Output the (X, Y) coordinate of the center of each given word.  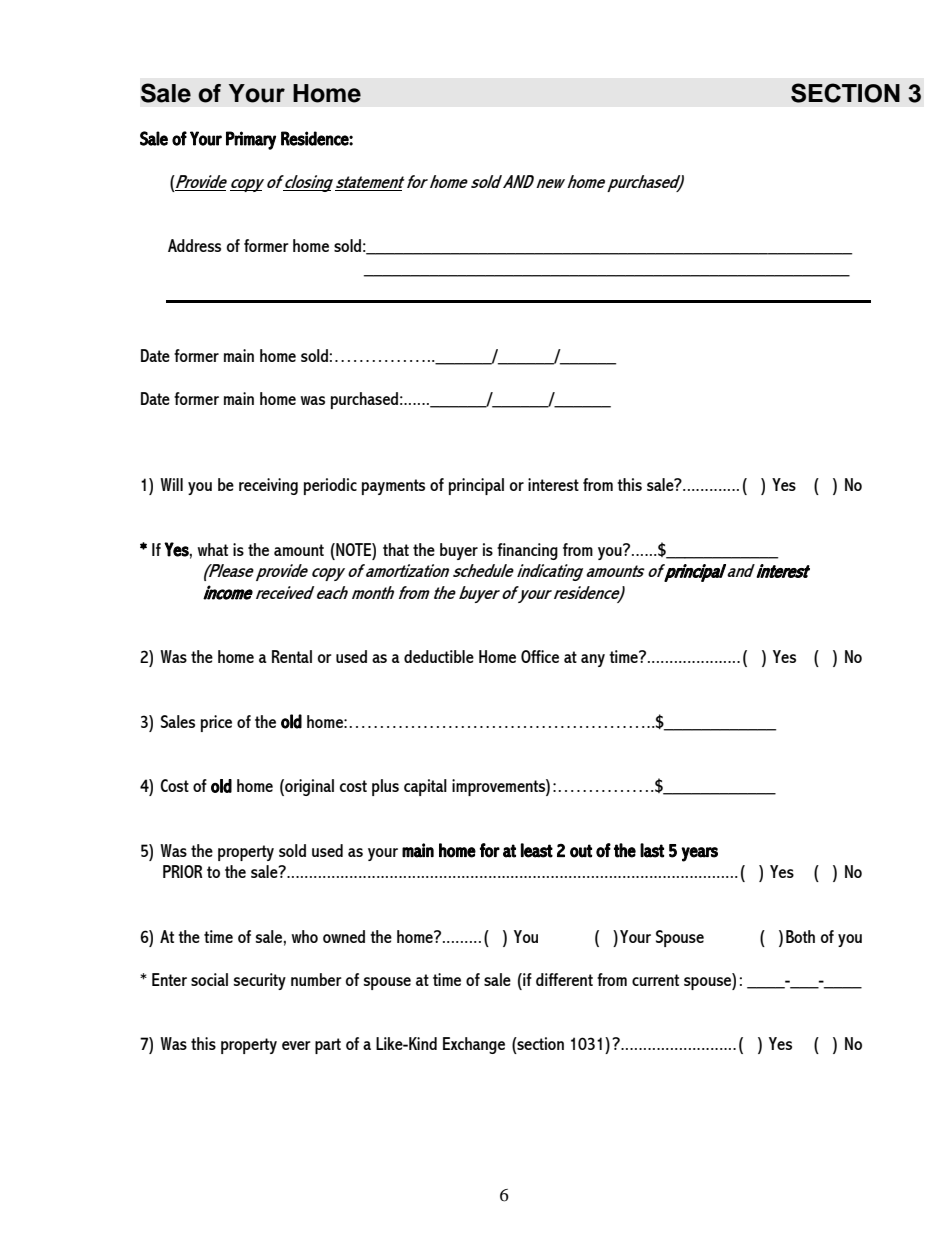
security (260, 981)
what (212, 549)
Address (194, 245)
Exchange (474, 1045)
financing (527, 551)
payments (393, 487)
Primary (251, 140)
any (593, 660)
